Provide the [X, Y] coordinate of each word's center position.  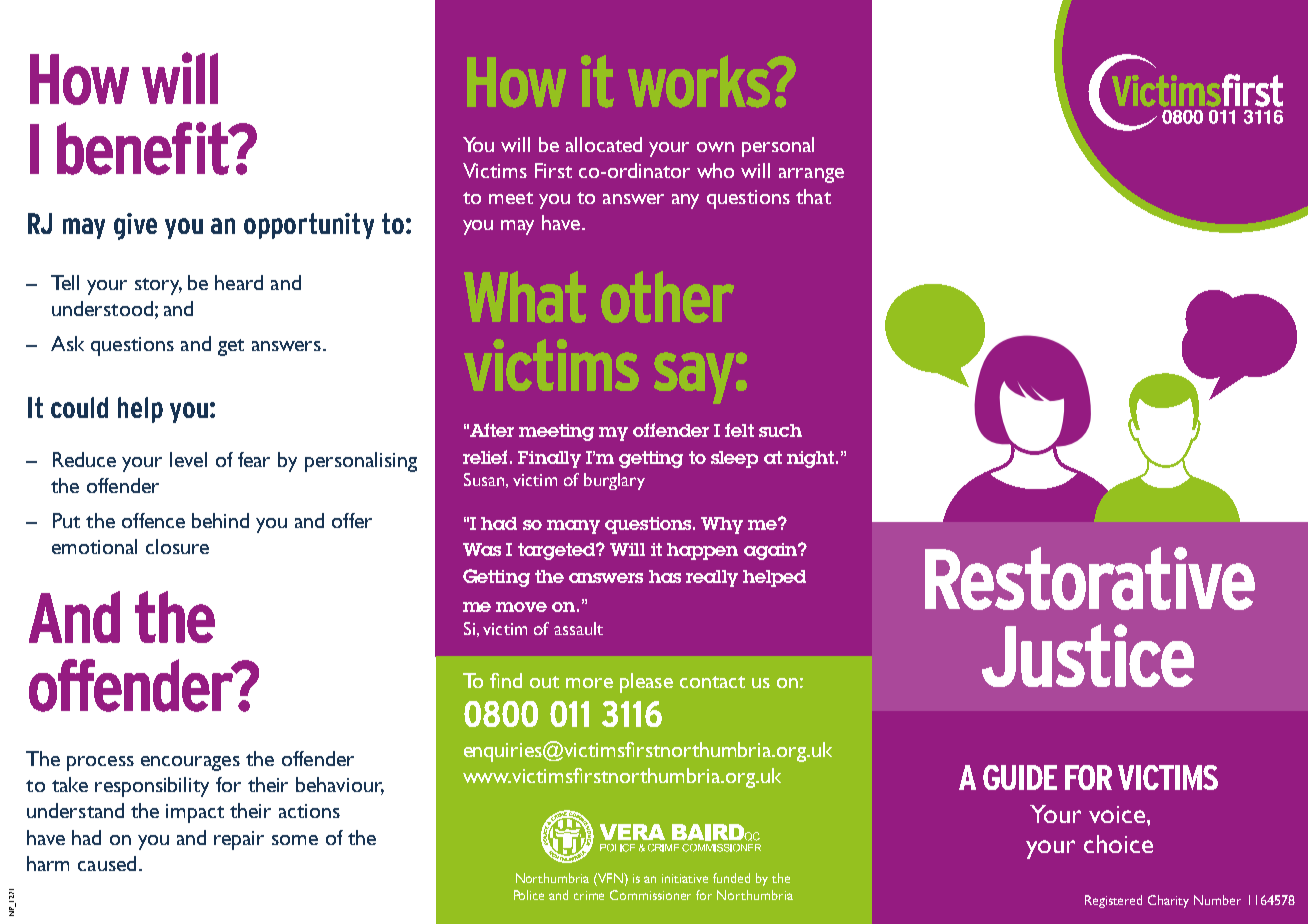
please [646, 683]
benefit [144, 148]
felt [739, 430]
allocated [604, 144]
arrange [811, 175]
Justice [1088, 655]
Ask [67, 343]
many [573, 527]
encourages [190, 763]
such [780, 430]
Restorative [1090, 578]
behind [220, 520]
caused [107, 863]
